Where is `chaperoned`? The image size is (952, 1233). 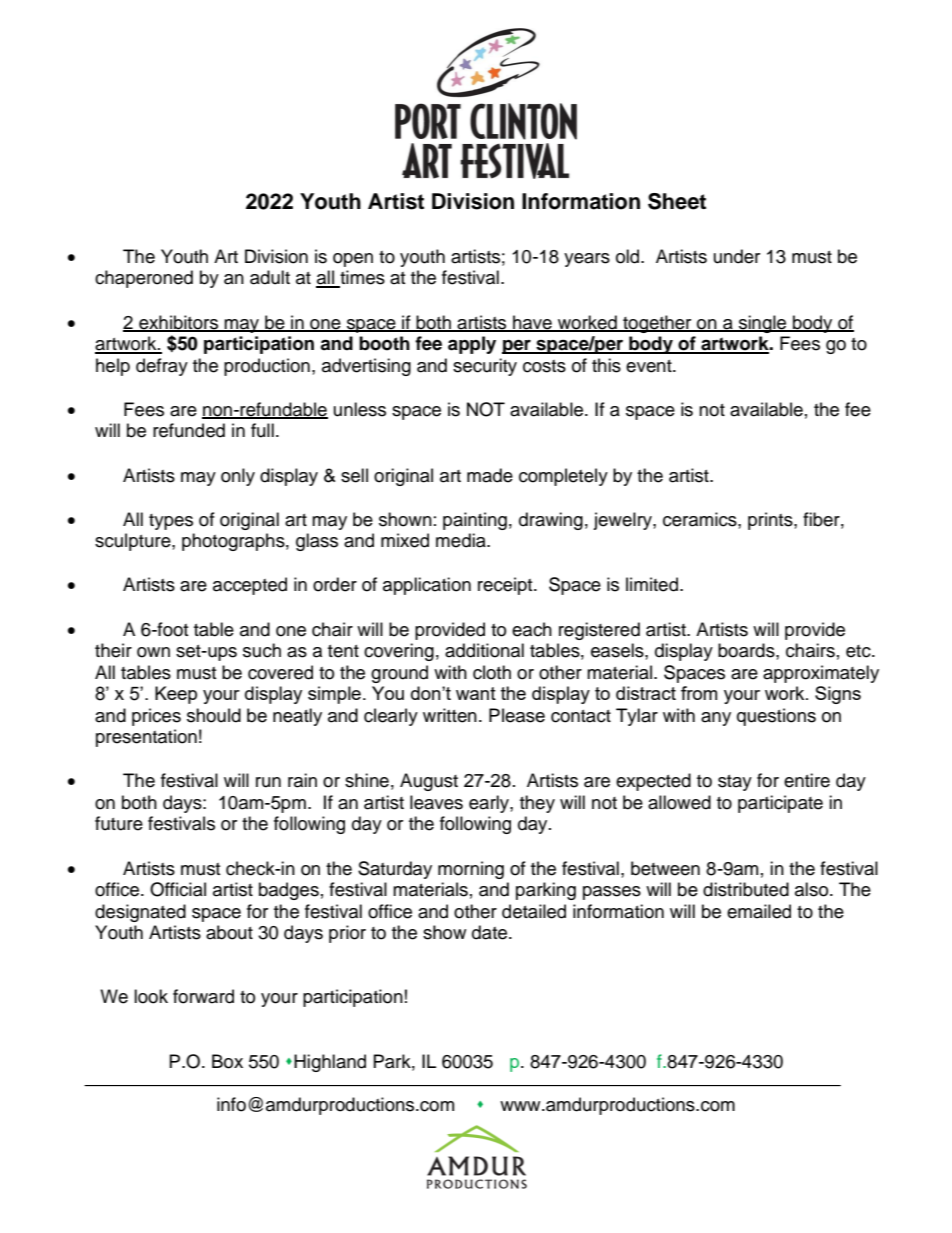
chaperoned is located at coordinates (144, 279).
